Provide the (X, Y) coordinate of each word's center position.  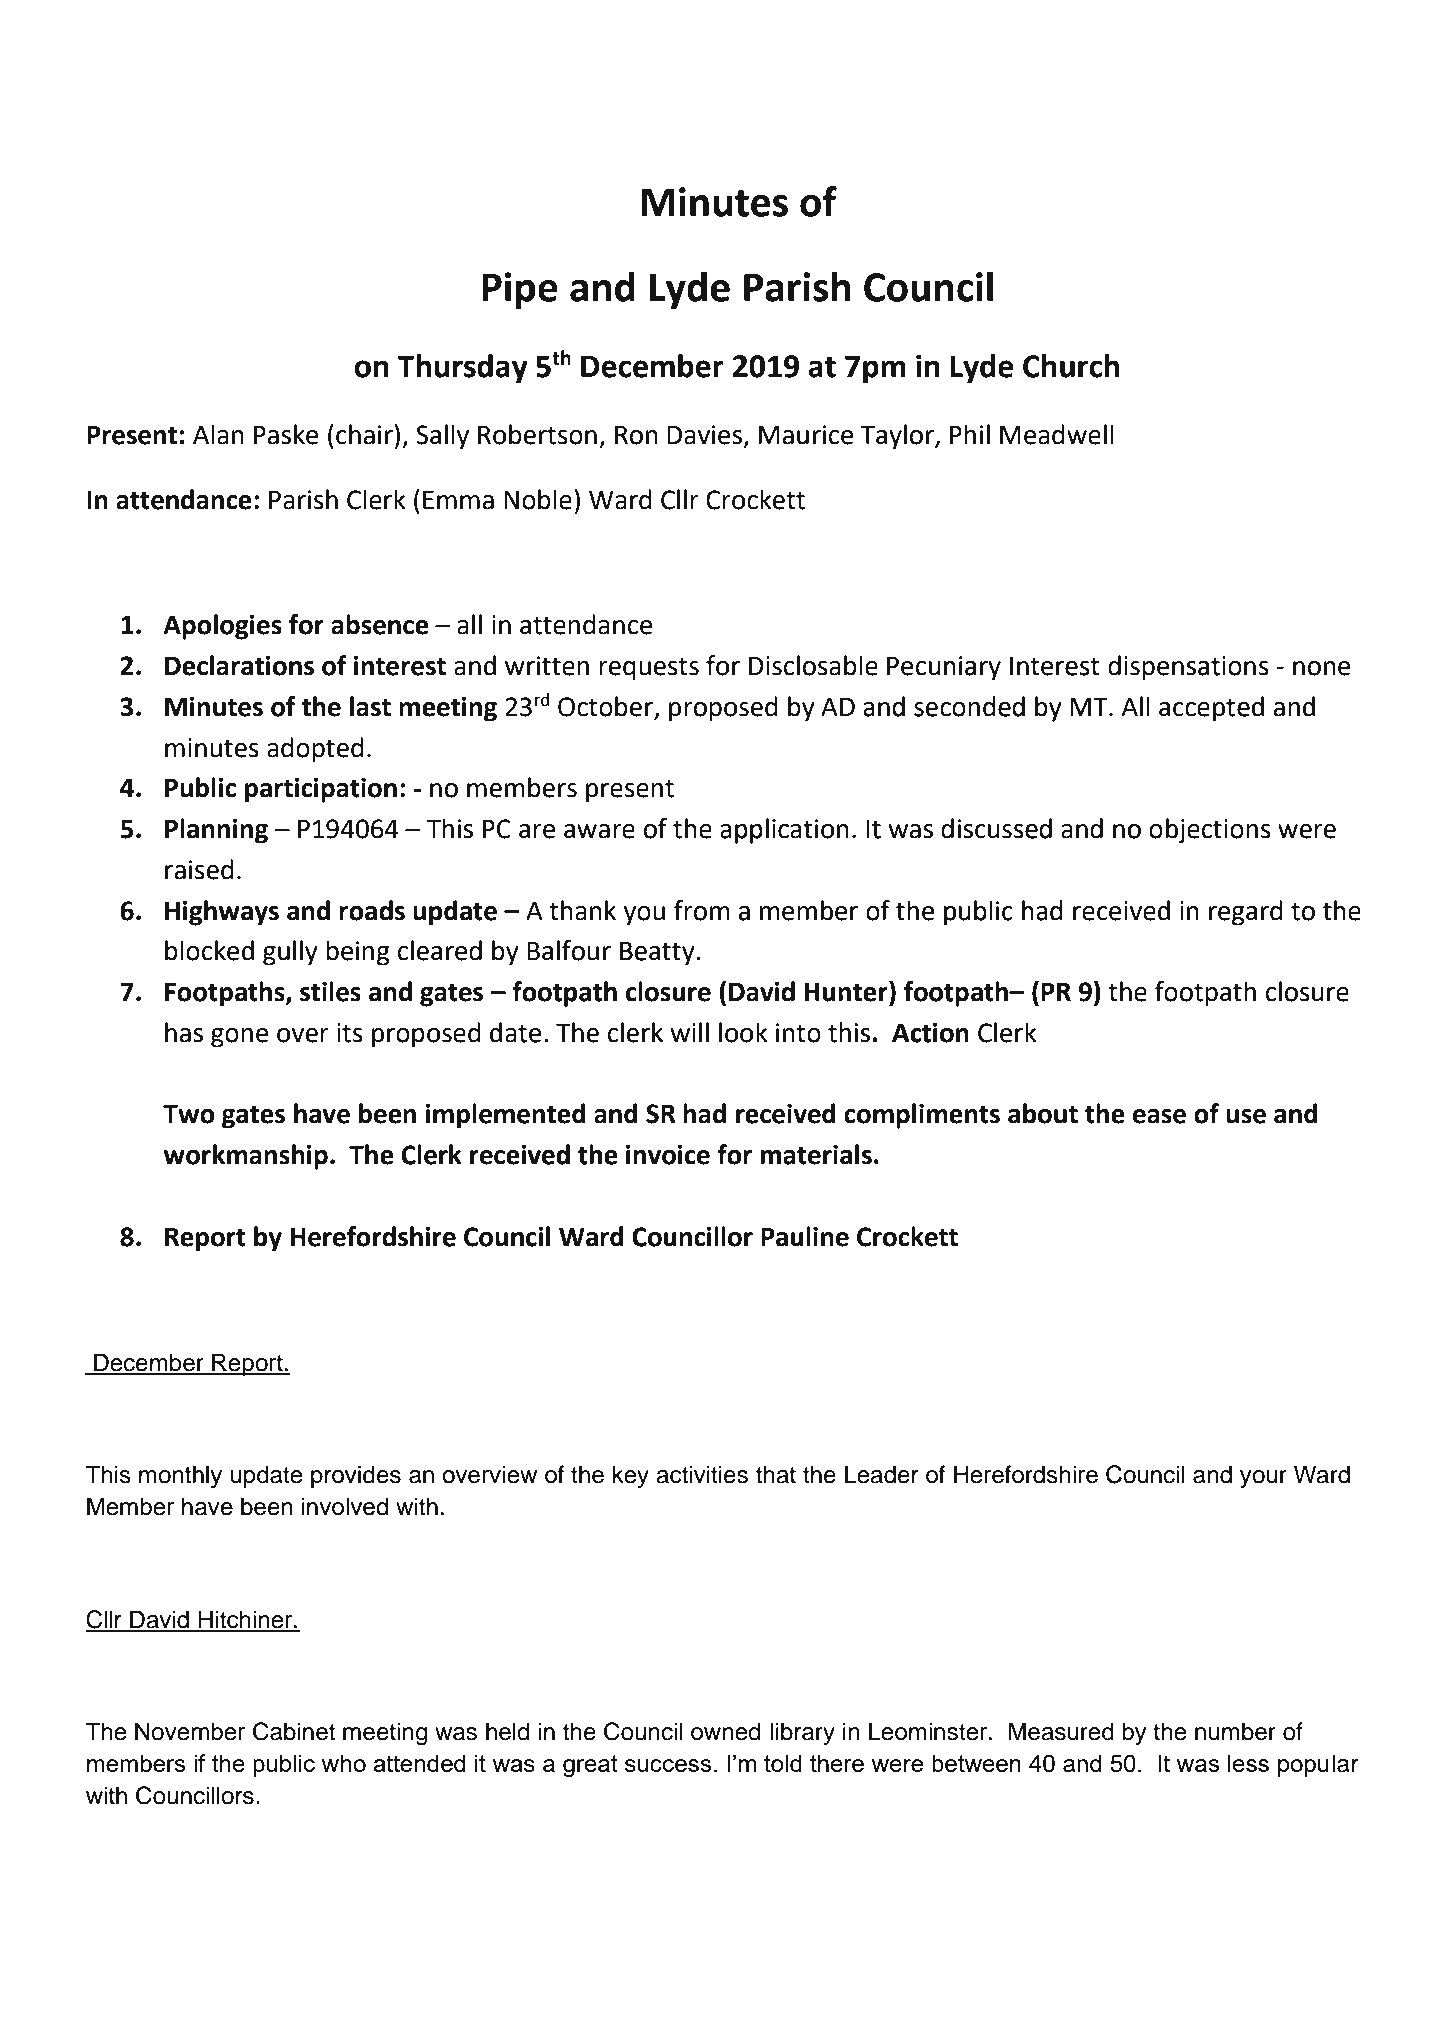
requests (649, 669)
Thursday (462, 369)
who (343, 1763)
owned (725, 1731)
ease (1159, 1116)
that (776, 1474)
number (1235, 1731)
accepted (1211, 709)
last (370, 706)
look (743, 1032)
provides (356, 1476)
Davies (704, 435)
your (1263, 1479)
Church (1071, 366)
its (350, 1033)
